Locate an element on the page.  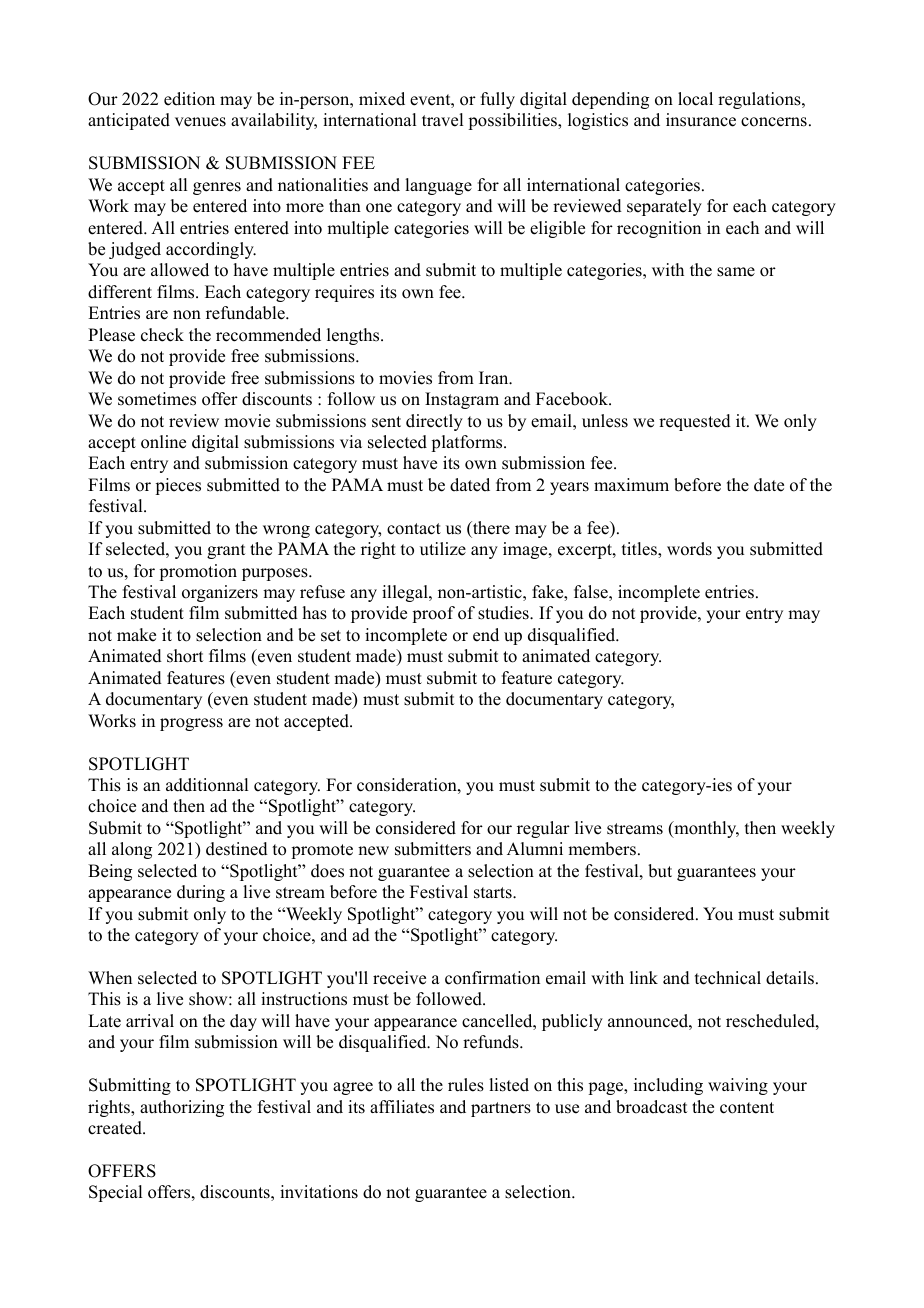
starts is located at coordinates (494, 893).
